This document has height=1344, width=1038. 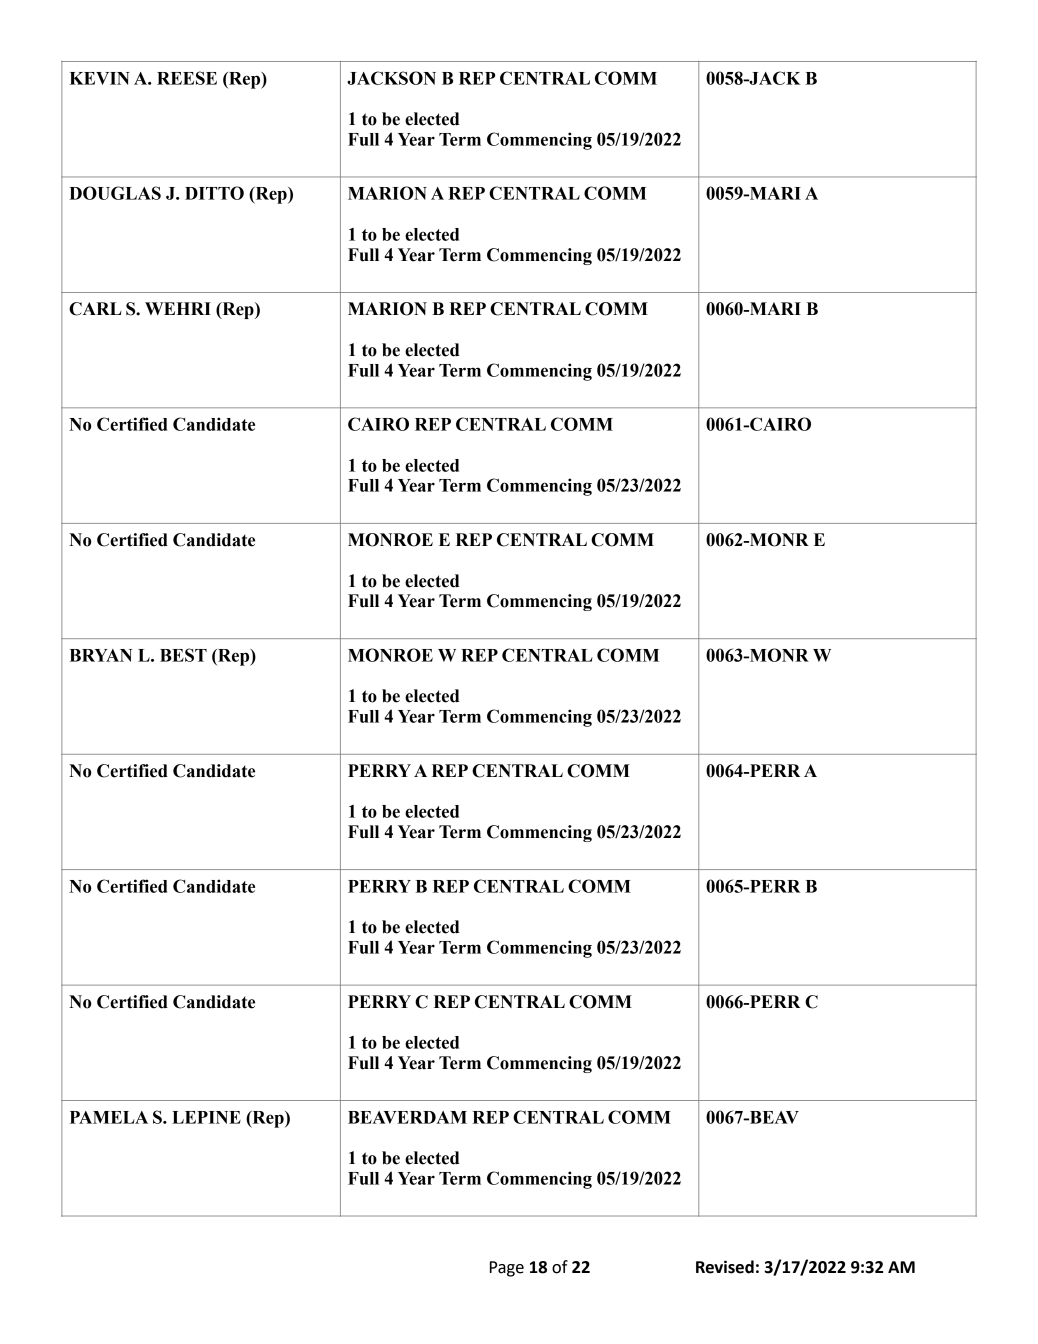 I want to click on REESE, so click(x=187, y=78).
